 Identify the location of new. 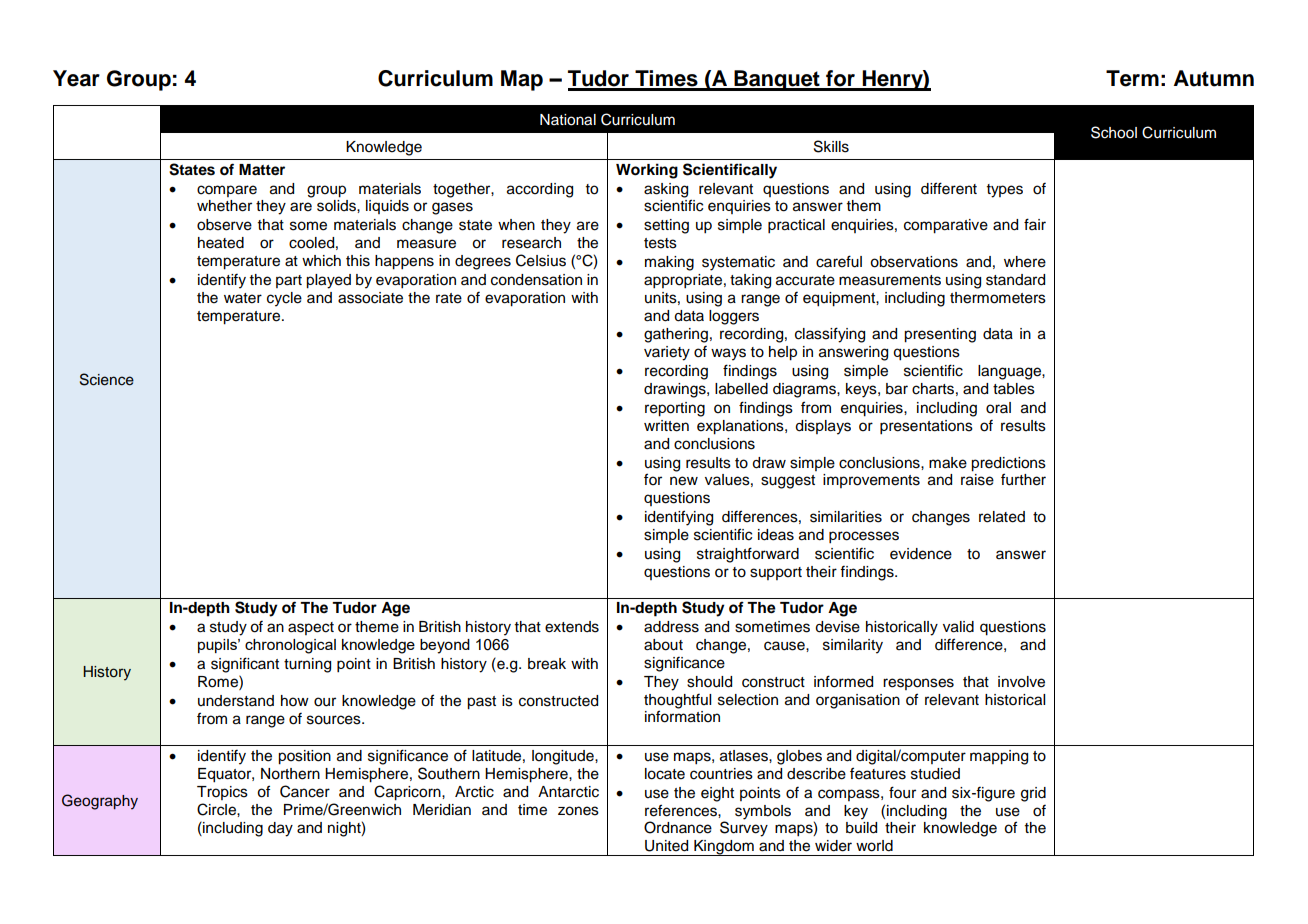
(684, 481).
